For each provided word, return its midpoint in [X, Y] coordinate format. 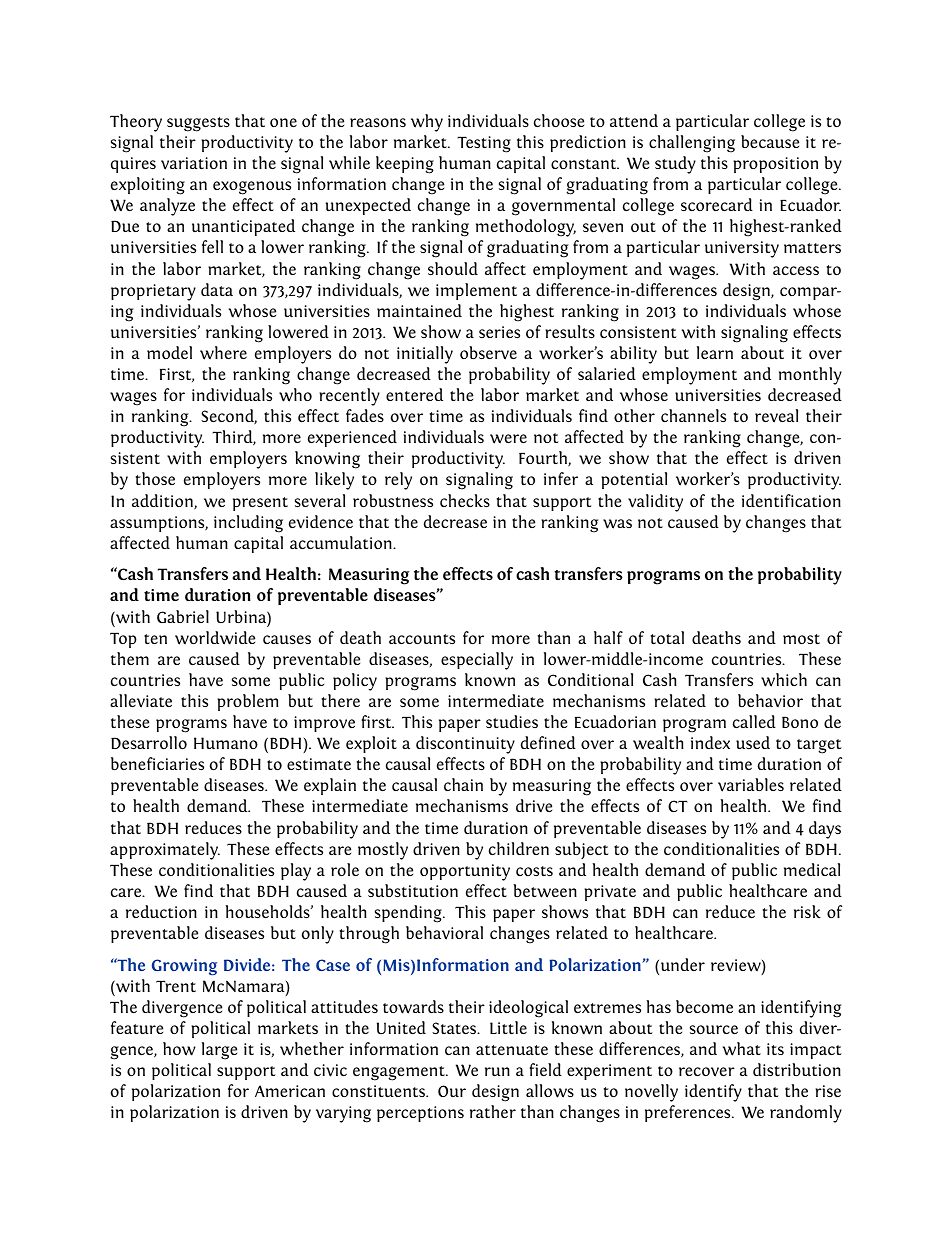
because [770, 141]
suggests [198, 124]
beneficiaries [157, 763]
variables [751, 785]
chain [463, 784]
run [497, 1071]
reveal [776, 416]
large [219, 1051]
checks [465, 500]
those [155, 478]
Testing [484, 144]
